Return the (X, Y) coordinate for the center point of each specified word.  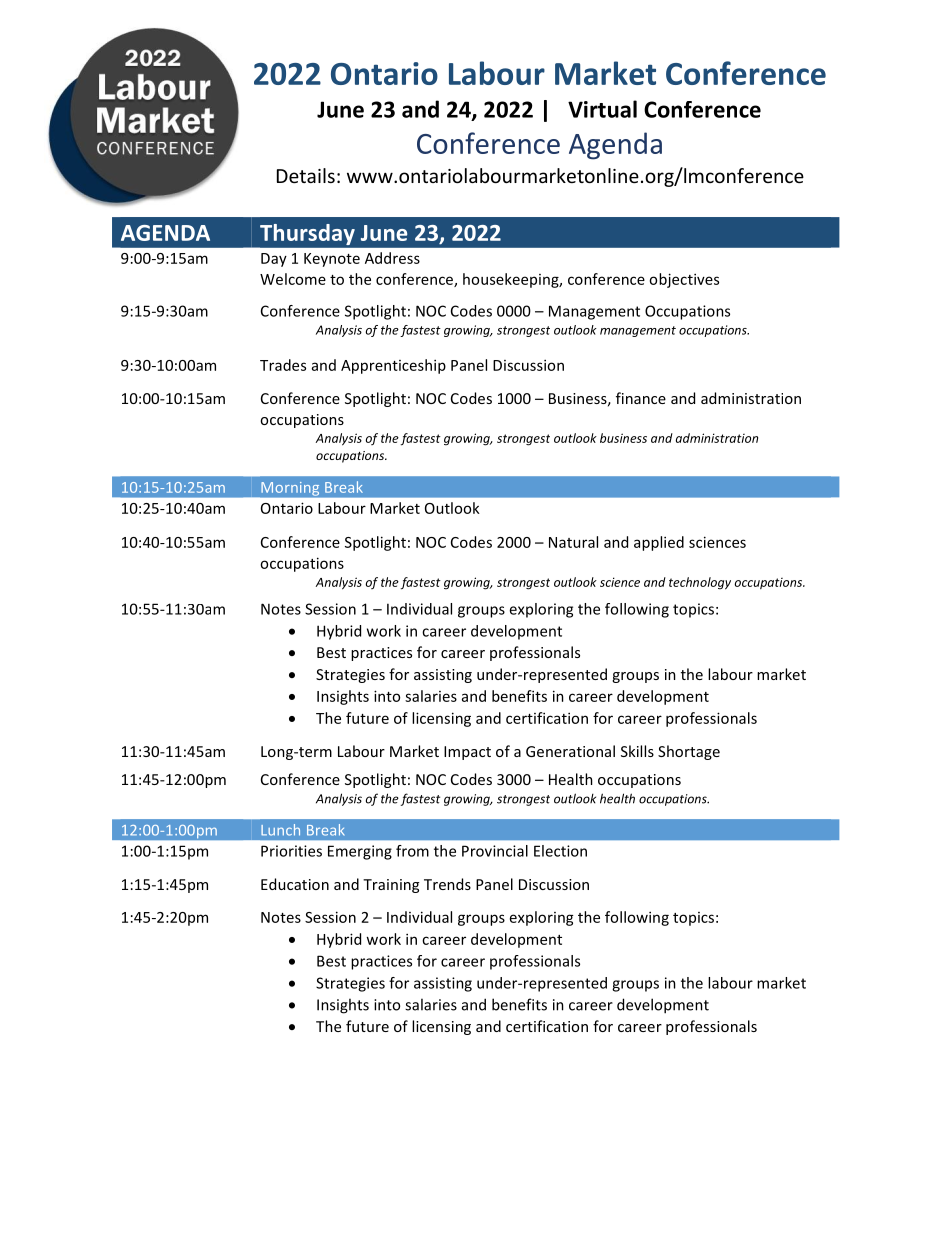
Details (306, 175)
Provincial (495, 851)
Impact (467, 753)
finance (641, 398)
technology (700, 583)
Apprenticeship (393, 366)
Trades (283, 365)
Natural (573, 542)
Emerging (360, 852)
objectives (684, 280)
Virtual (602, 109)
